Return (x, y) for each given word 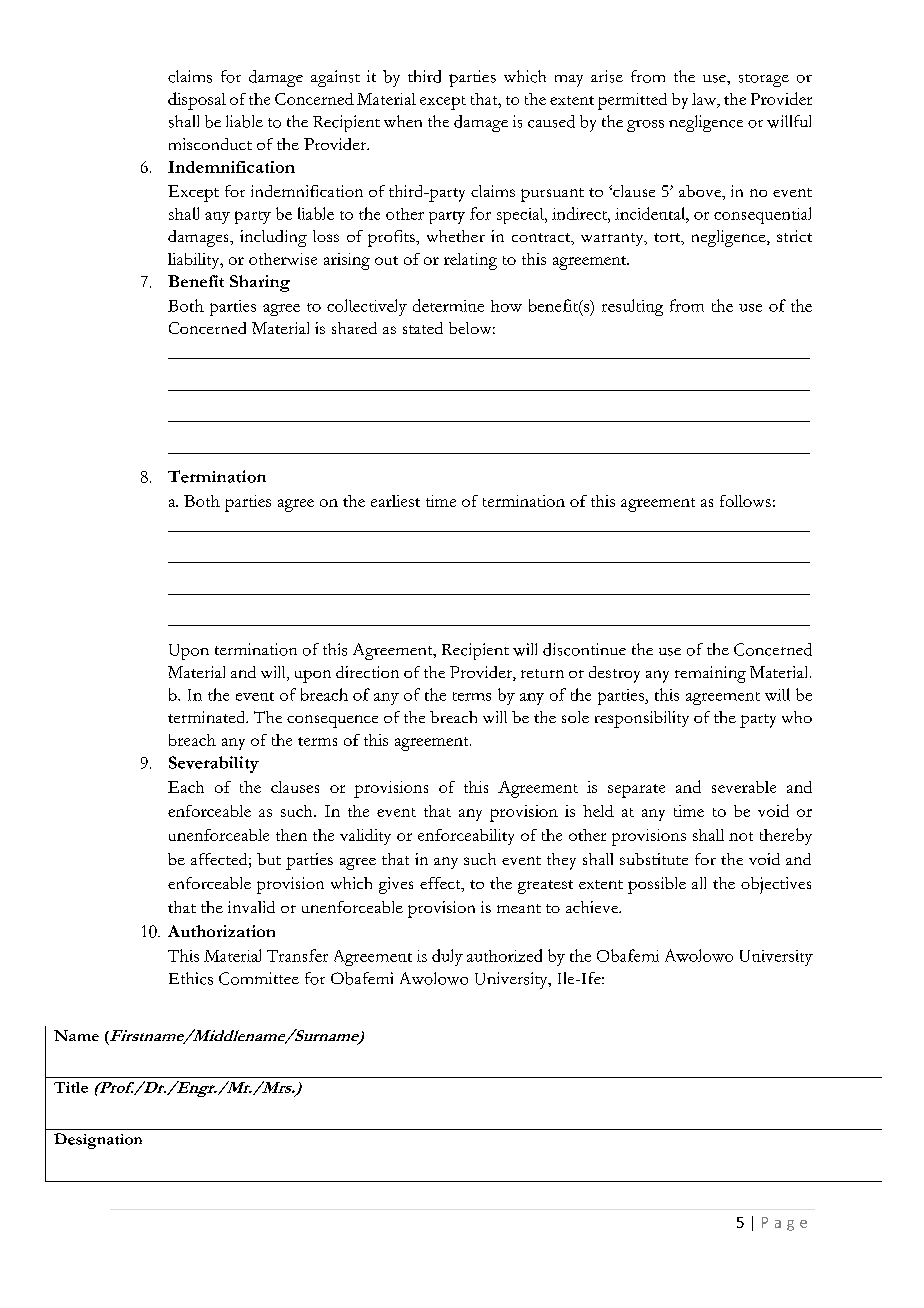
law (705, 100)
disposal (197, 101)
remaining (710, 674)
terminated (208, 717)
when (403, 121)
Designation (98, 1141)
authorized (504, 955)
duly (447, 957)
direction (367, 672)
